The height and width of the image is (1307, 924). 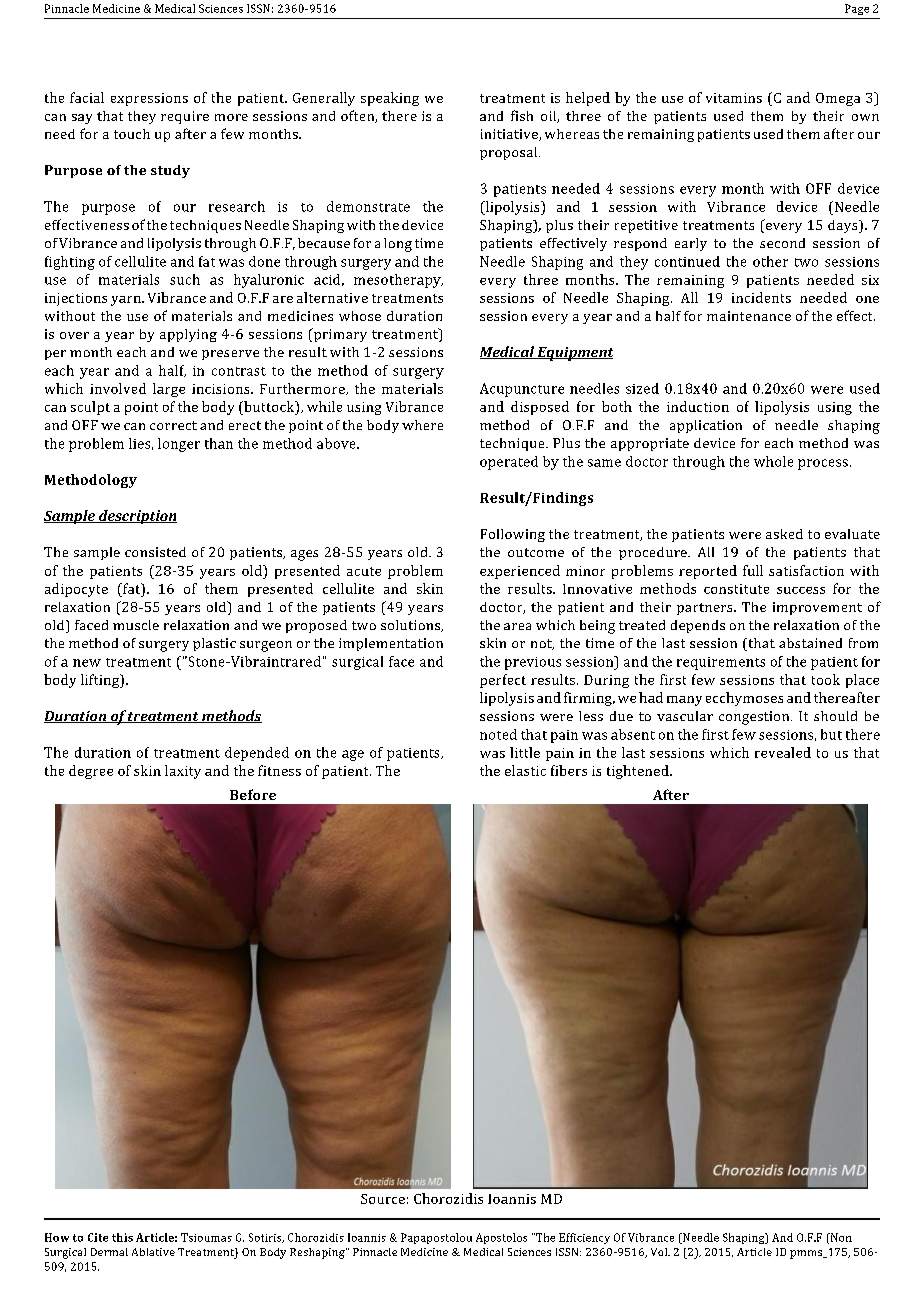 I want to click on this, so click(x=122, y=1237).
